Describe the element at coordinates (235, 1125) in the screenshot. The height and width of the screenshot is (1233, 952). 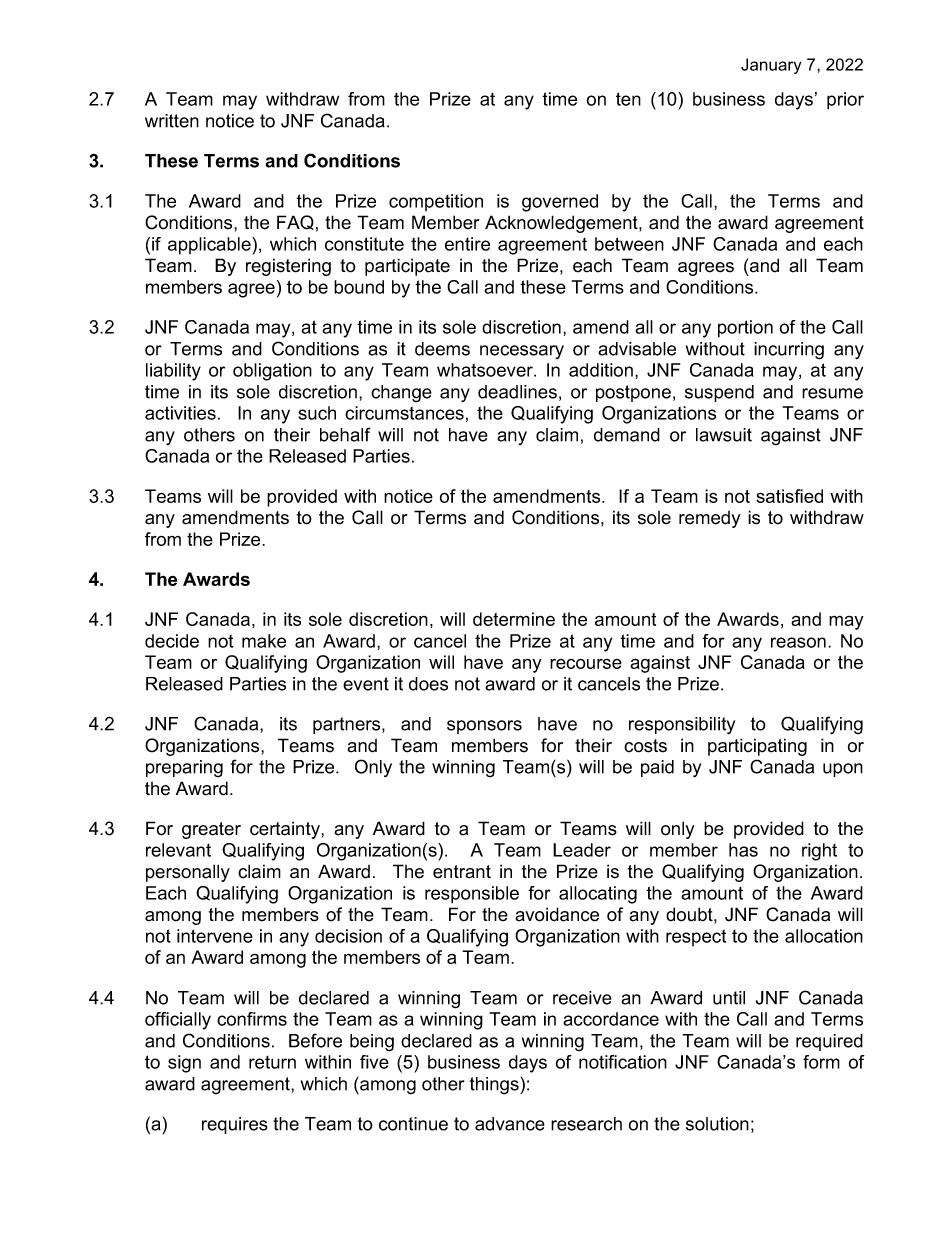
I see `requires` at that location.
